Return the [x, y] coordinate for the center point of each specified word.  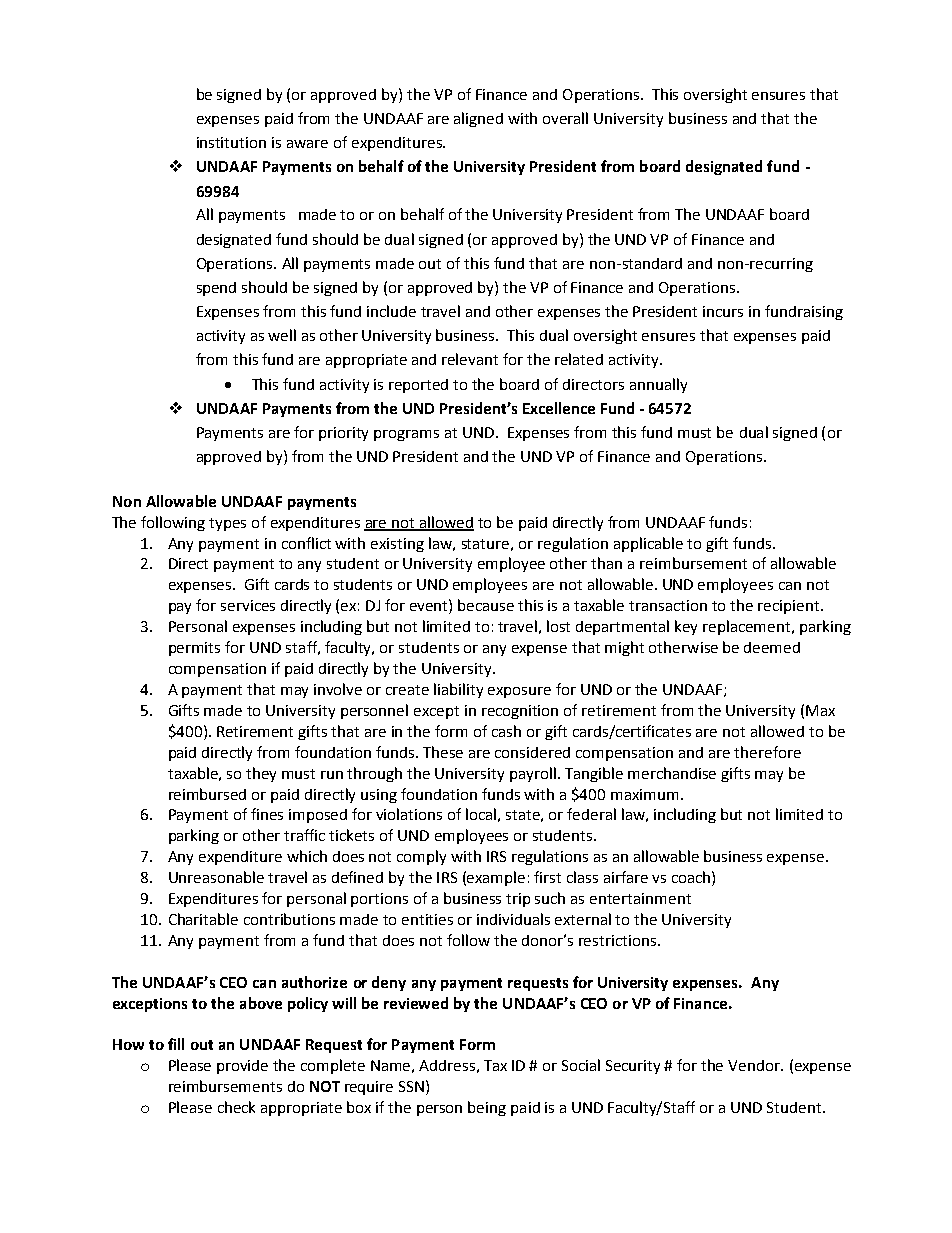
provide [242, 1067]
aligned [478, 119]
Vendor [755, 1065]
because [486, 605]
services [248, 605]
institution [231, 142]
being [487, 1108]
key [686, 627]
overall [565, 118]
